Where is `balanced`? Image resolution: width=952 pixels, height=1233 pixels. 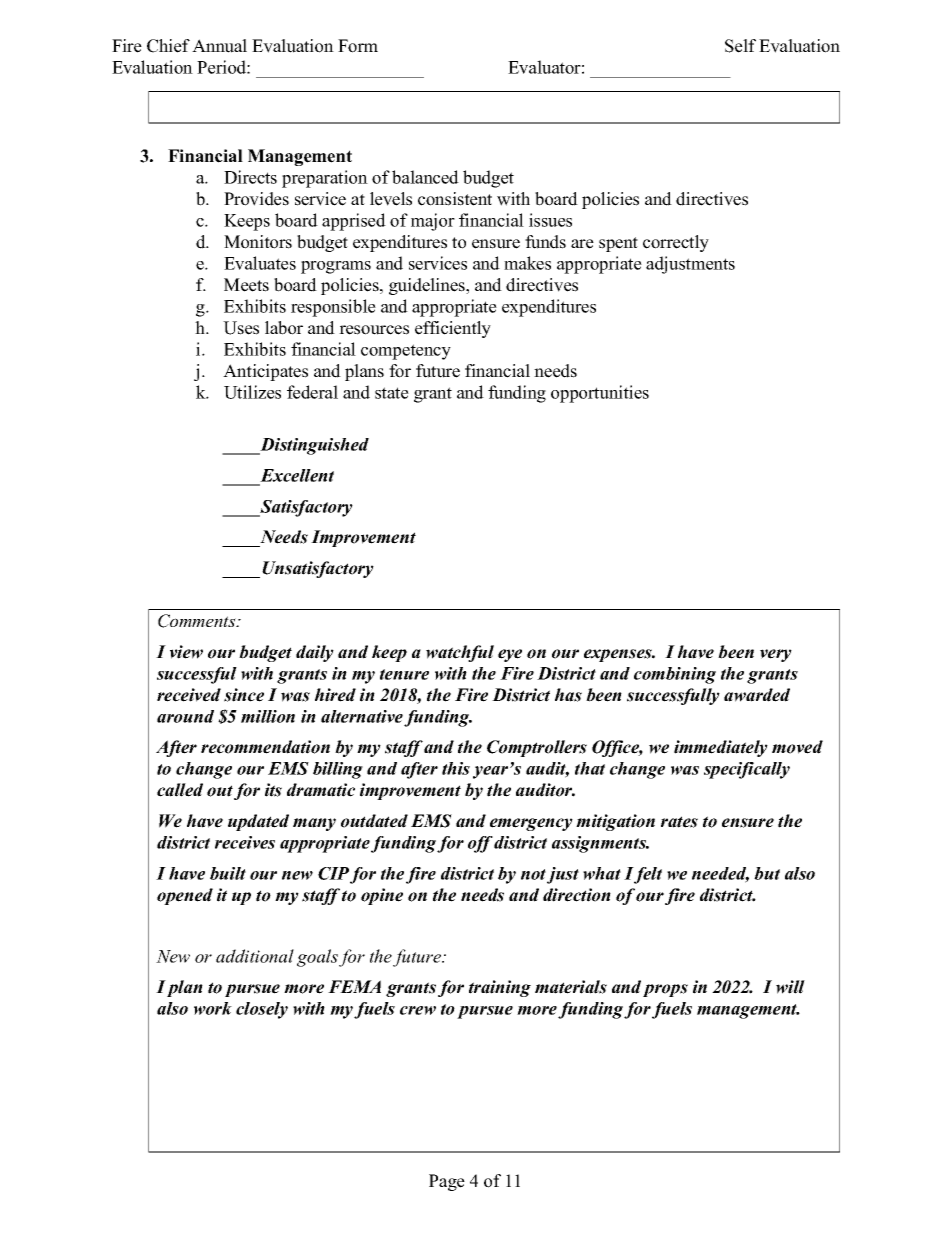 balanced is located at coordinates (425, 177).
